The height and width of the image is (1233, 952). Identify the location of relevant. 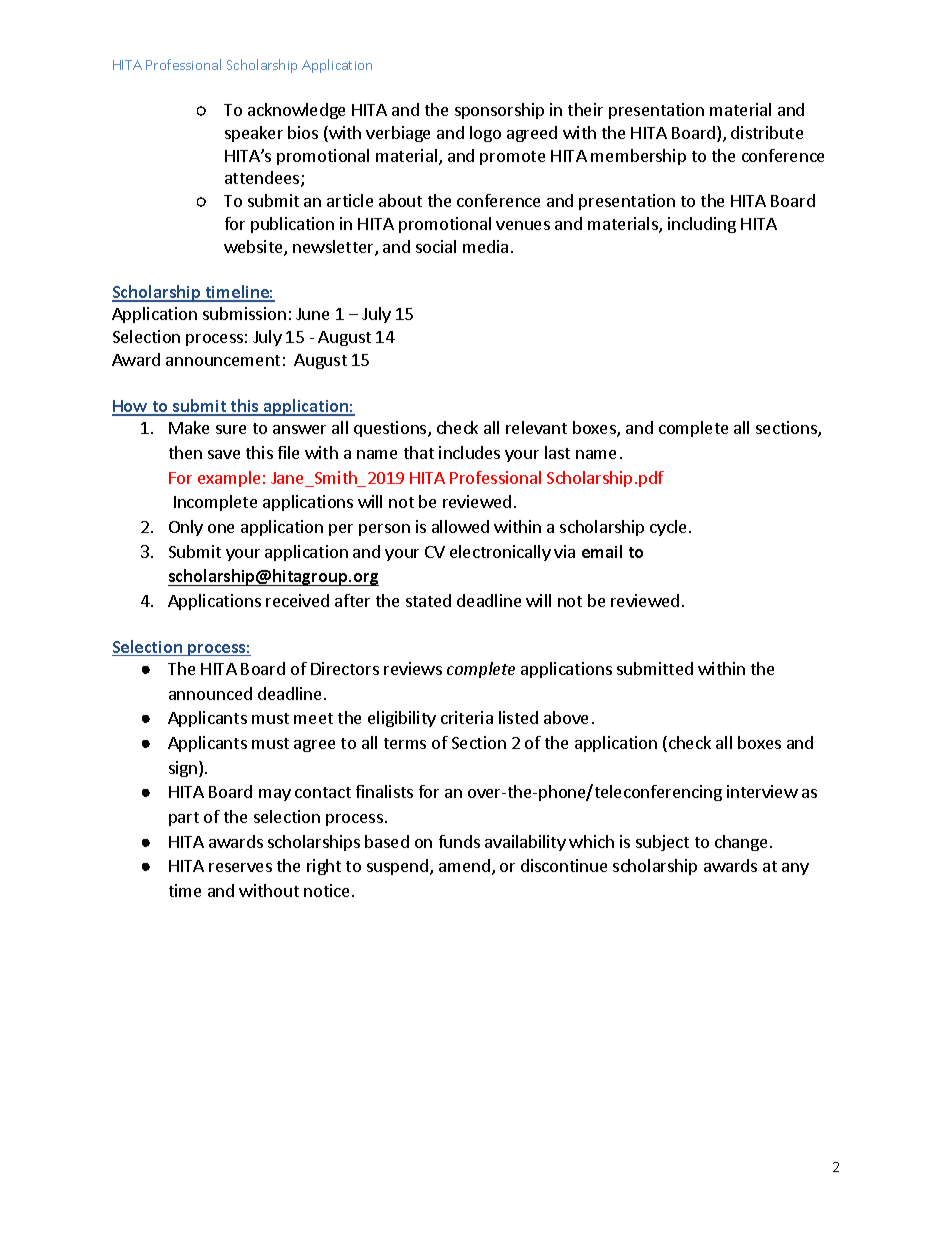
(536, 427).
